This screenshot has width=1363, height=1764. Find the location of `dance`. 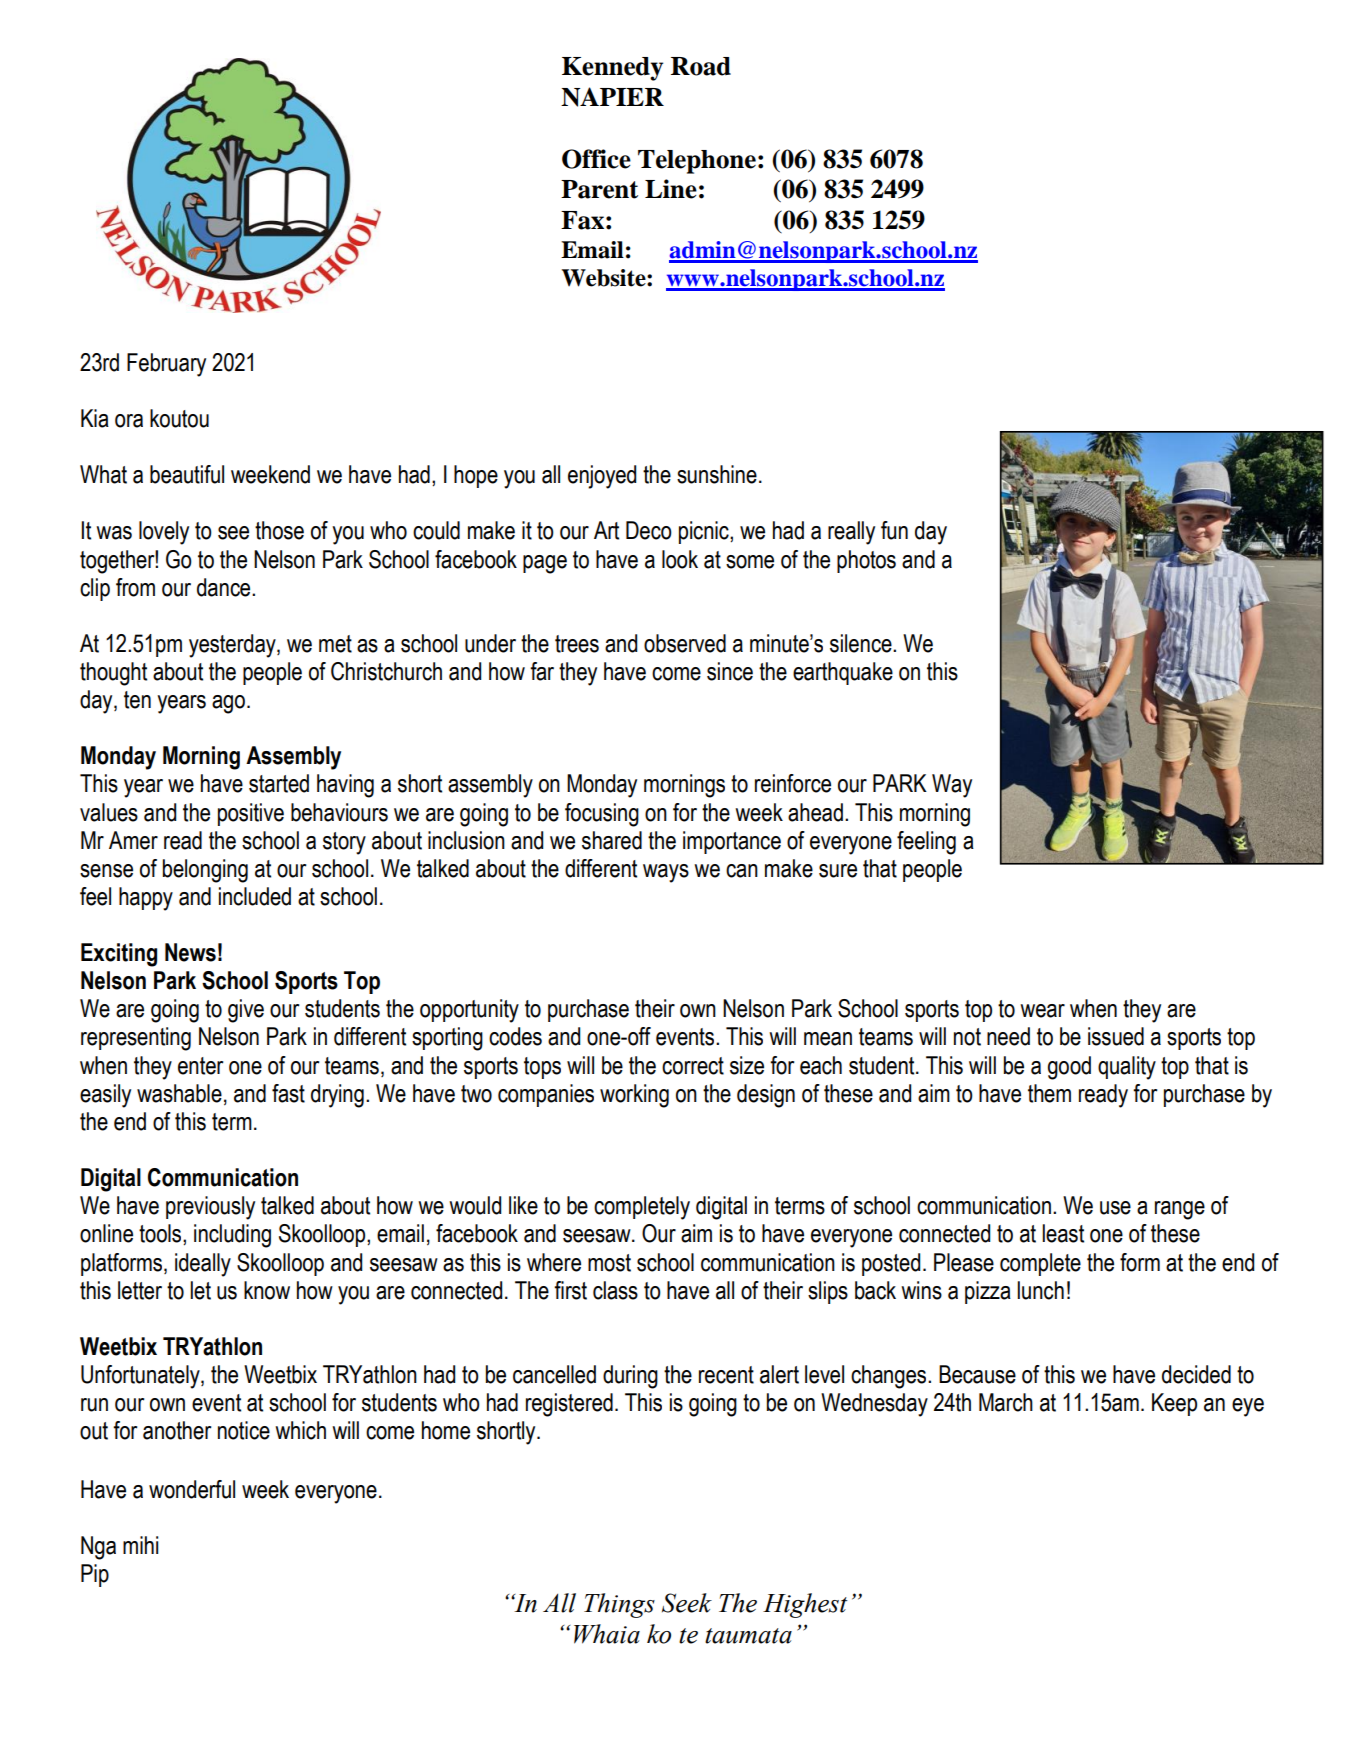

dance is located at coordinates (225, 587).
